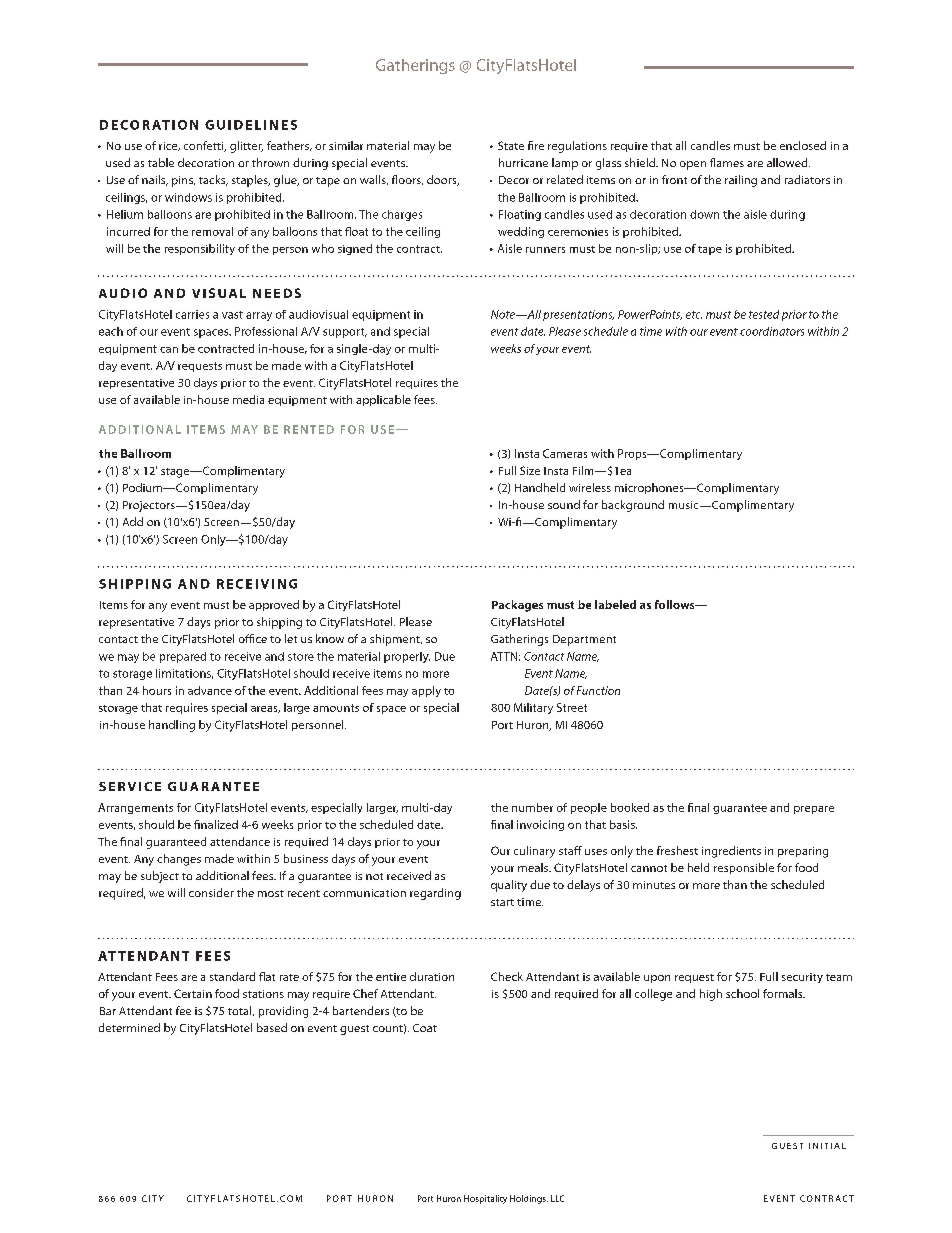  I want to click on determined, so click(129, 1027).
